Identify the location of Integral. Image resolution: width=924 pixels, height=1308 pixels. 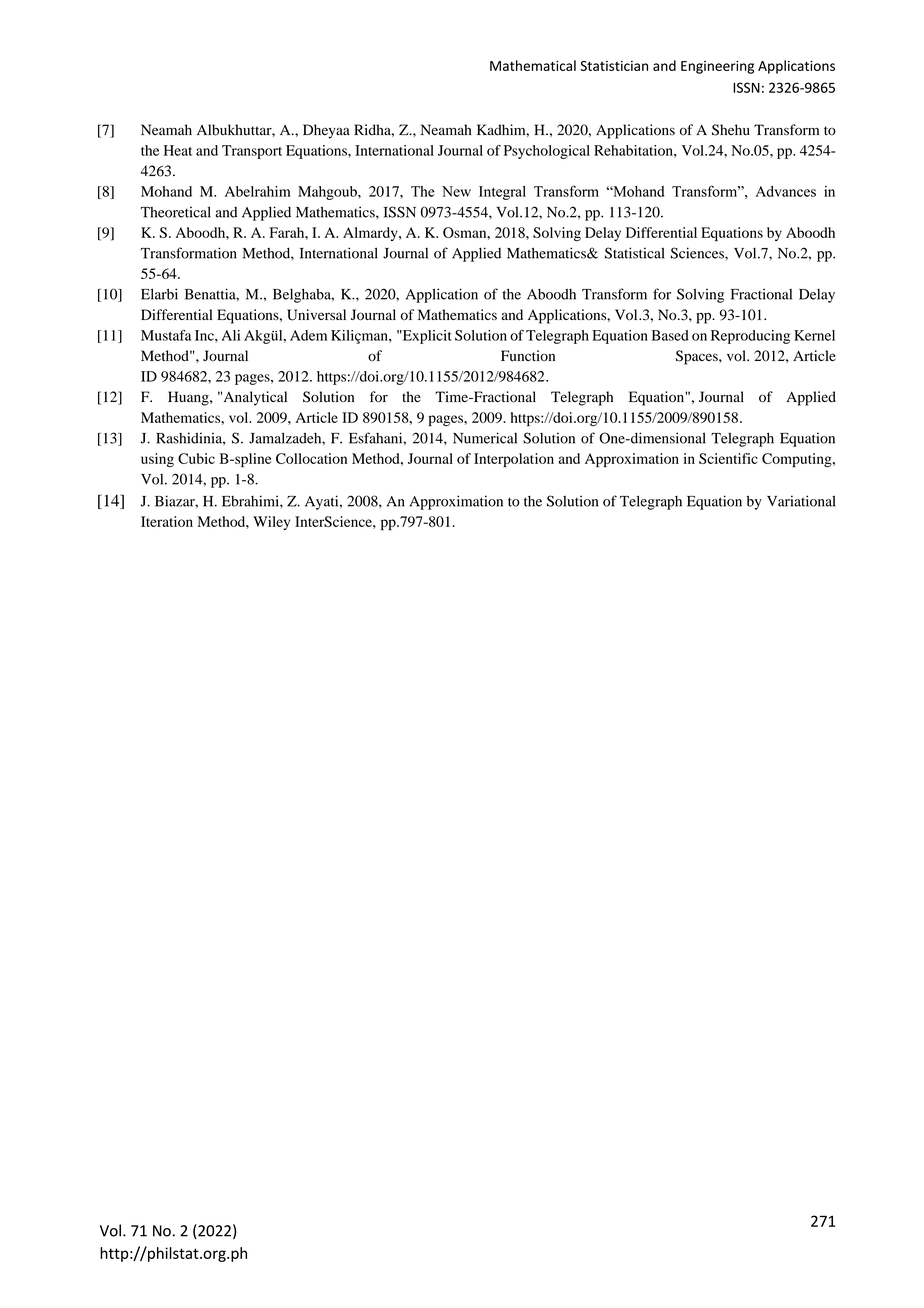
(502, 193).
